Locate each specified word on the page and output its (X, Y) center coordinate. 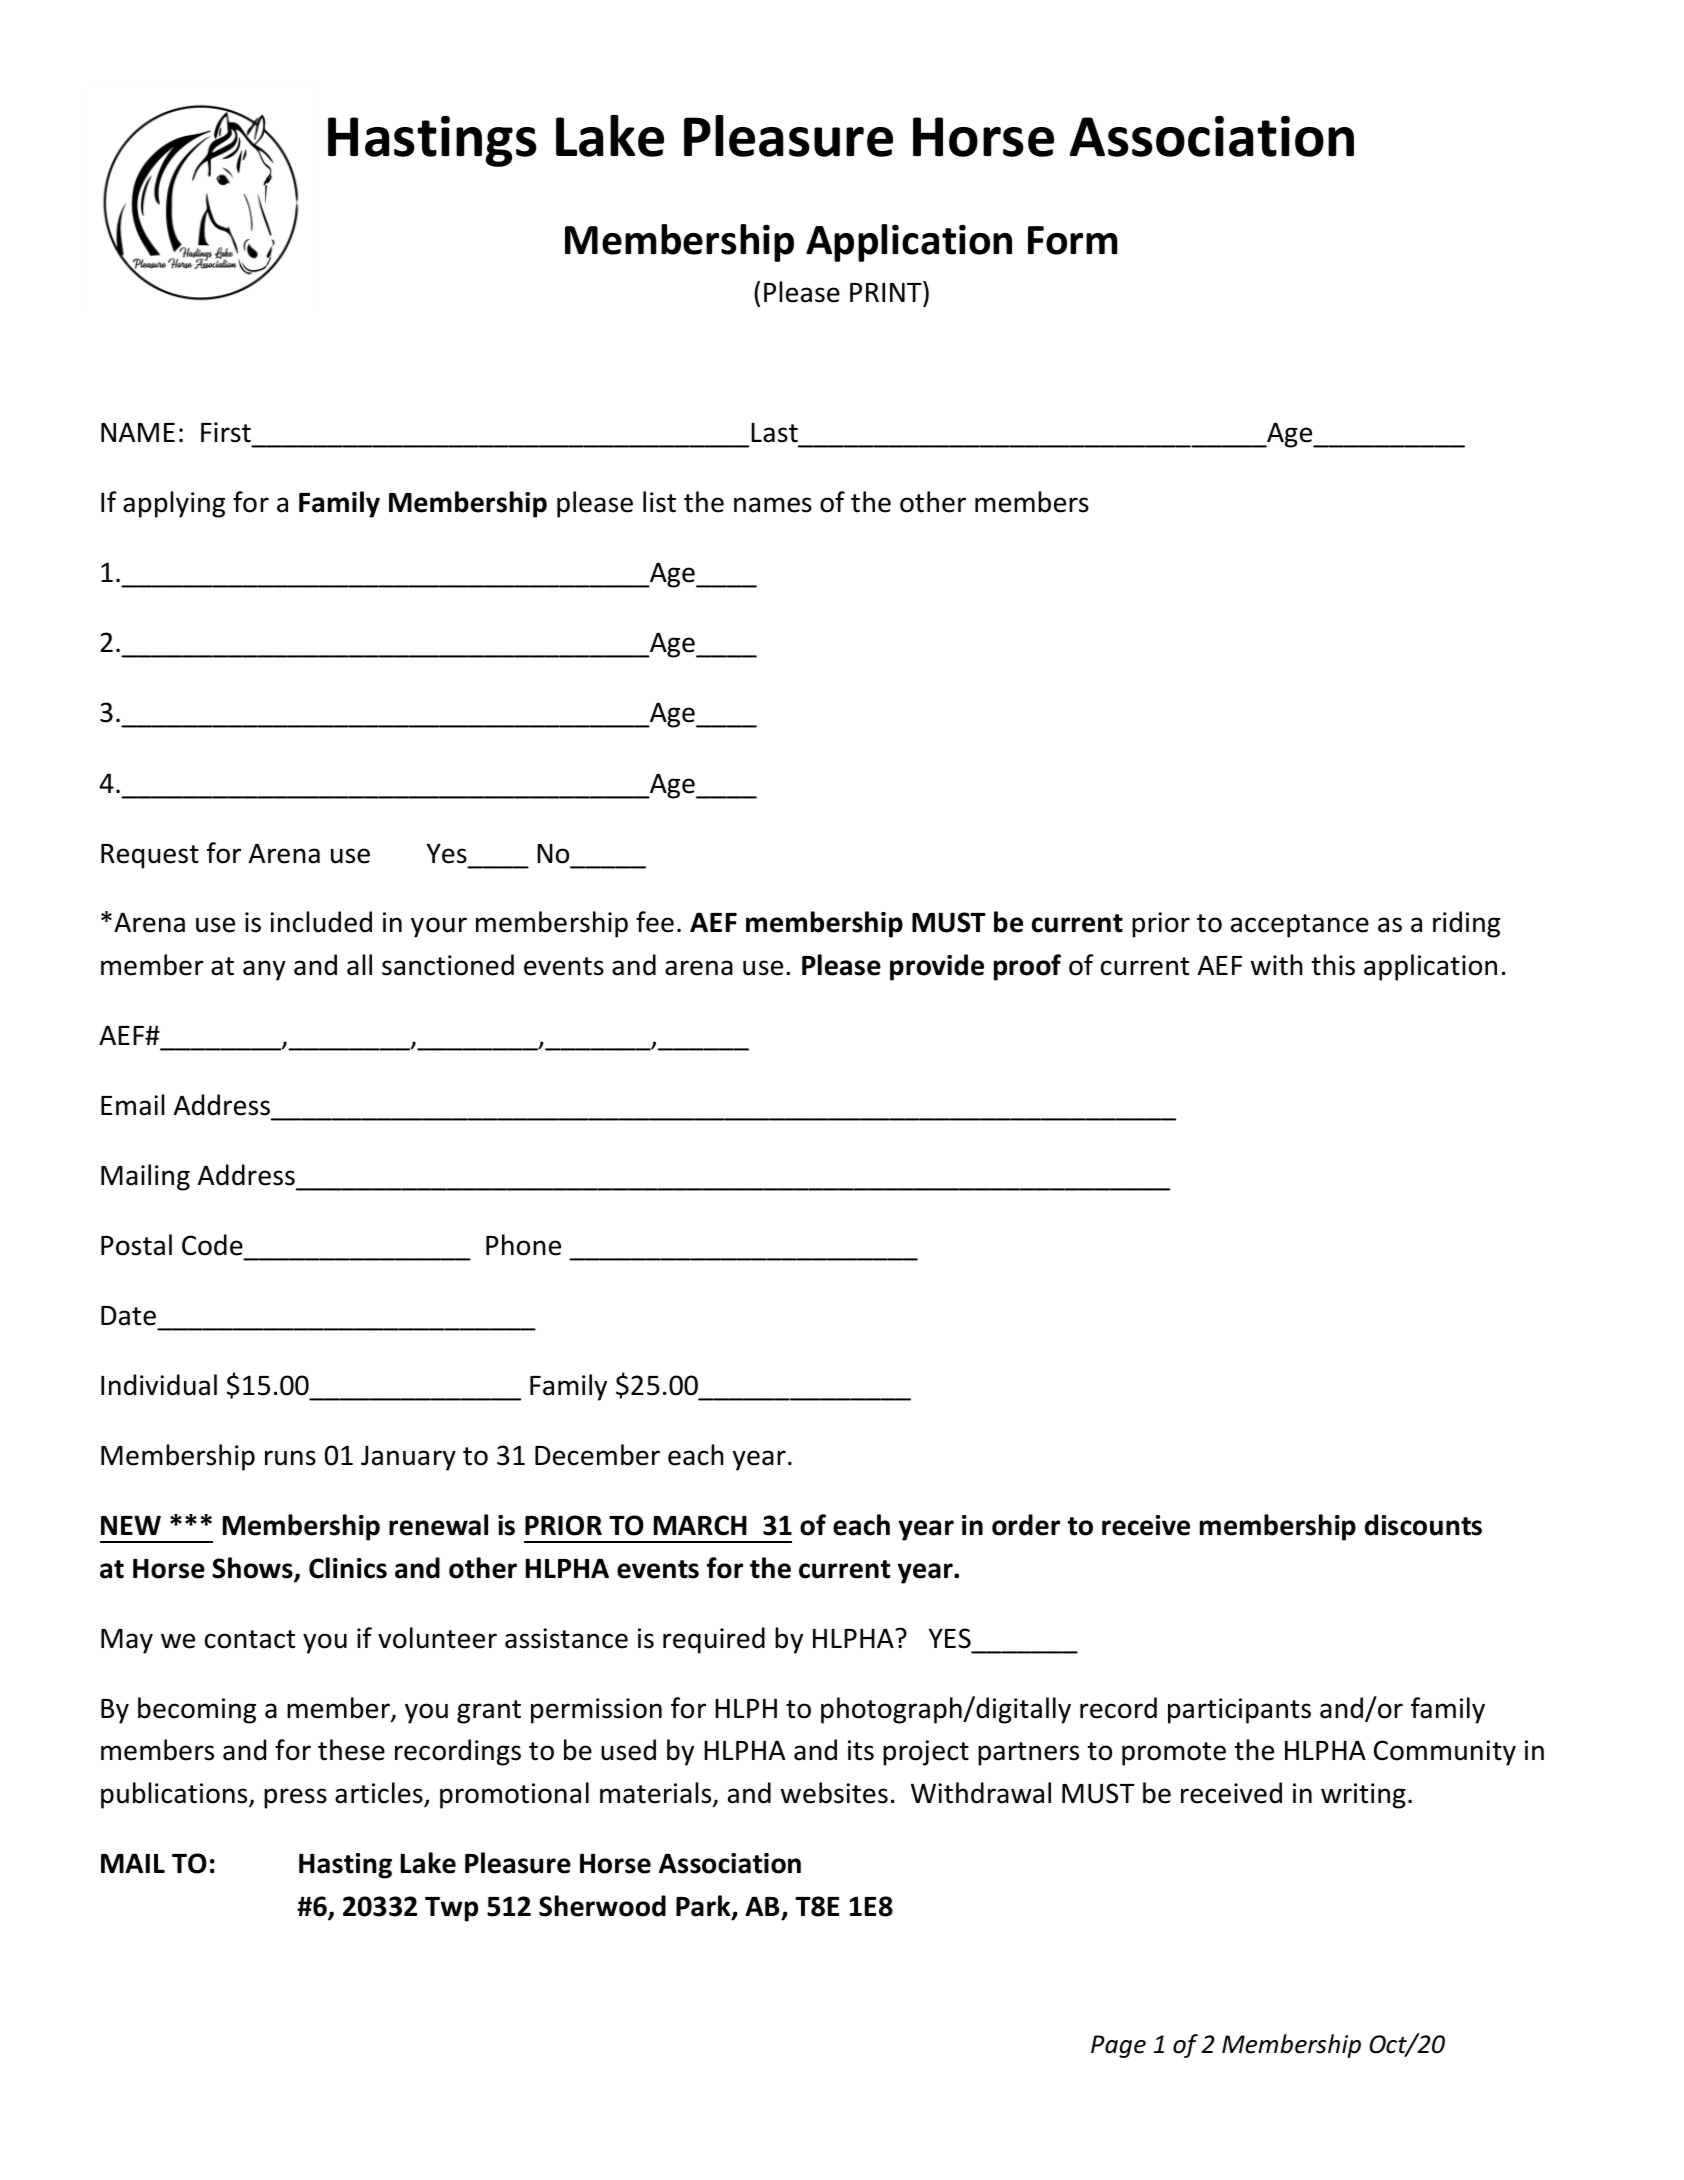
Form (1073, 240)
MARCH (700, 1525)
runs (290, 1458)
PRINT (887, 291)
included (321, 922)
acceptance (1300, 926)
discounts (1423, 1525)
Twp (451, 1909)
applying (174, 504)
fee (655, 922)
